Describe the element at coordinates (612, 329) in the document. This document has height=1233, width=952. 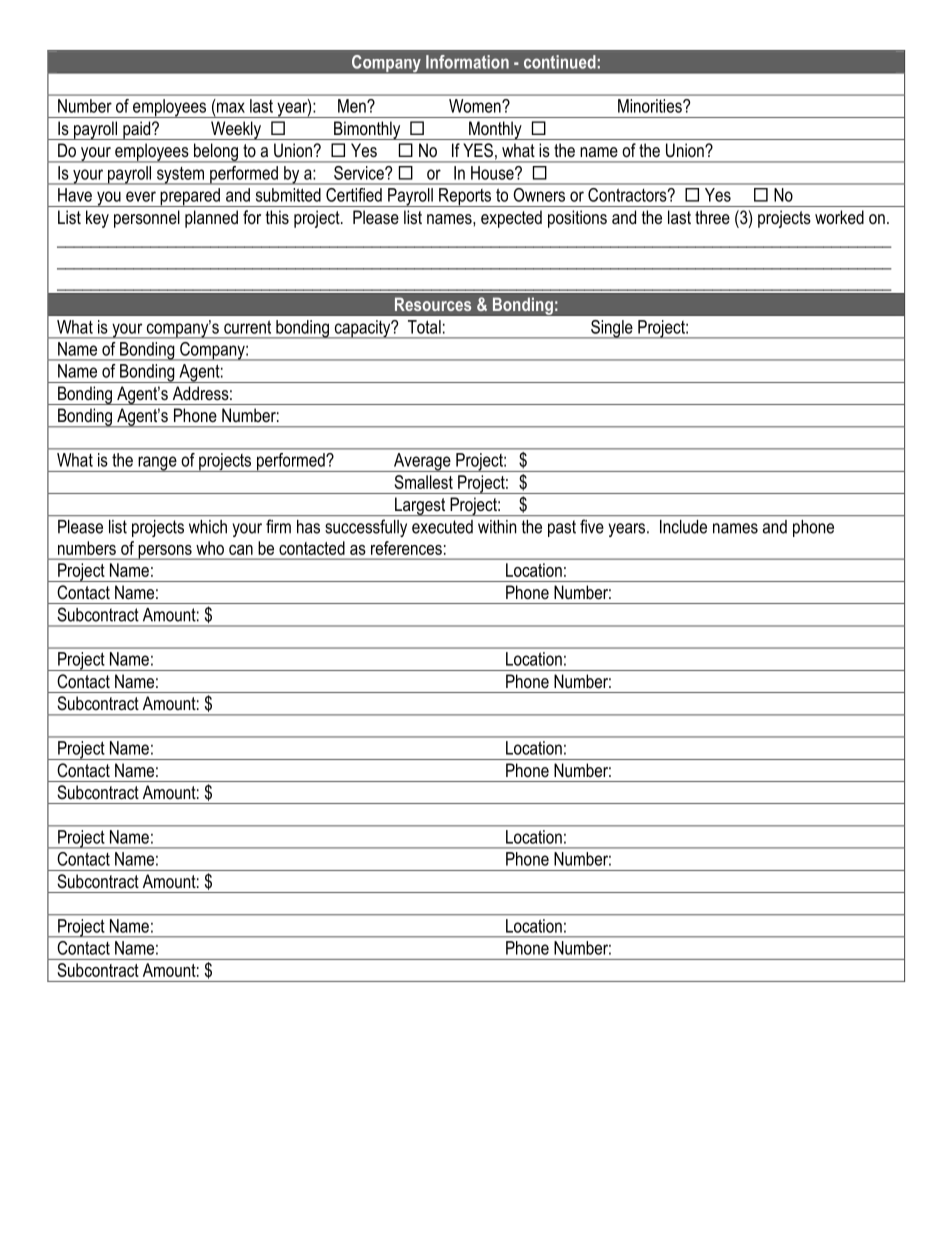
I see `Single` at that location.
